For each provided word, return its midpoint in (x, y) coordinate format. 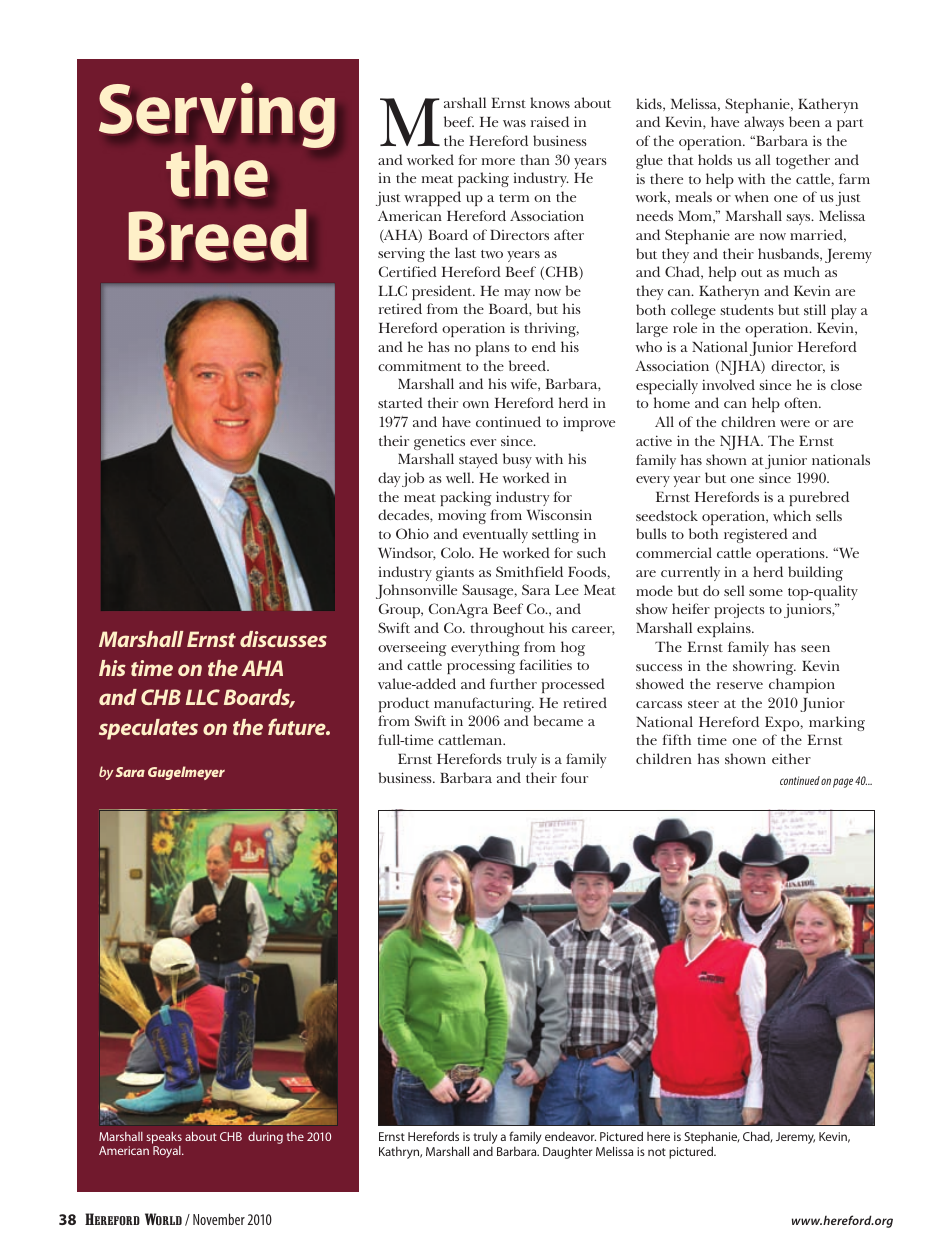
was (514, 123)
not (657, 1152)
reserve (740, 685)
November (219, 1219)
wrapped (432, 198)
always (764, 123)
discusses (283, 639)
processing (481, 666)
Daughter (567, 1152)
